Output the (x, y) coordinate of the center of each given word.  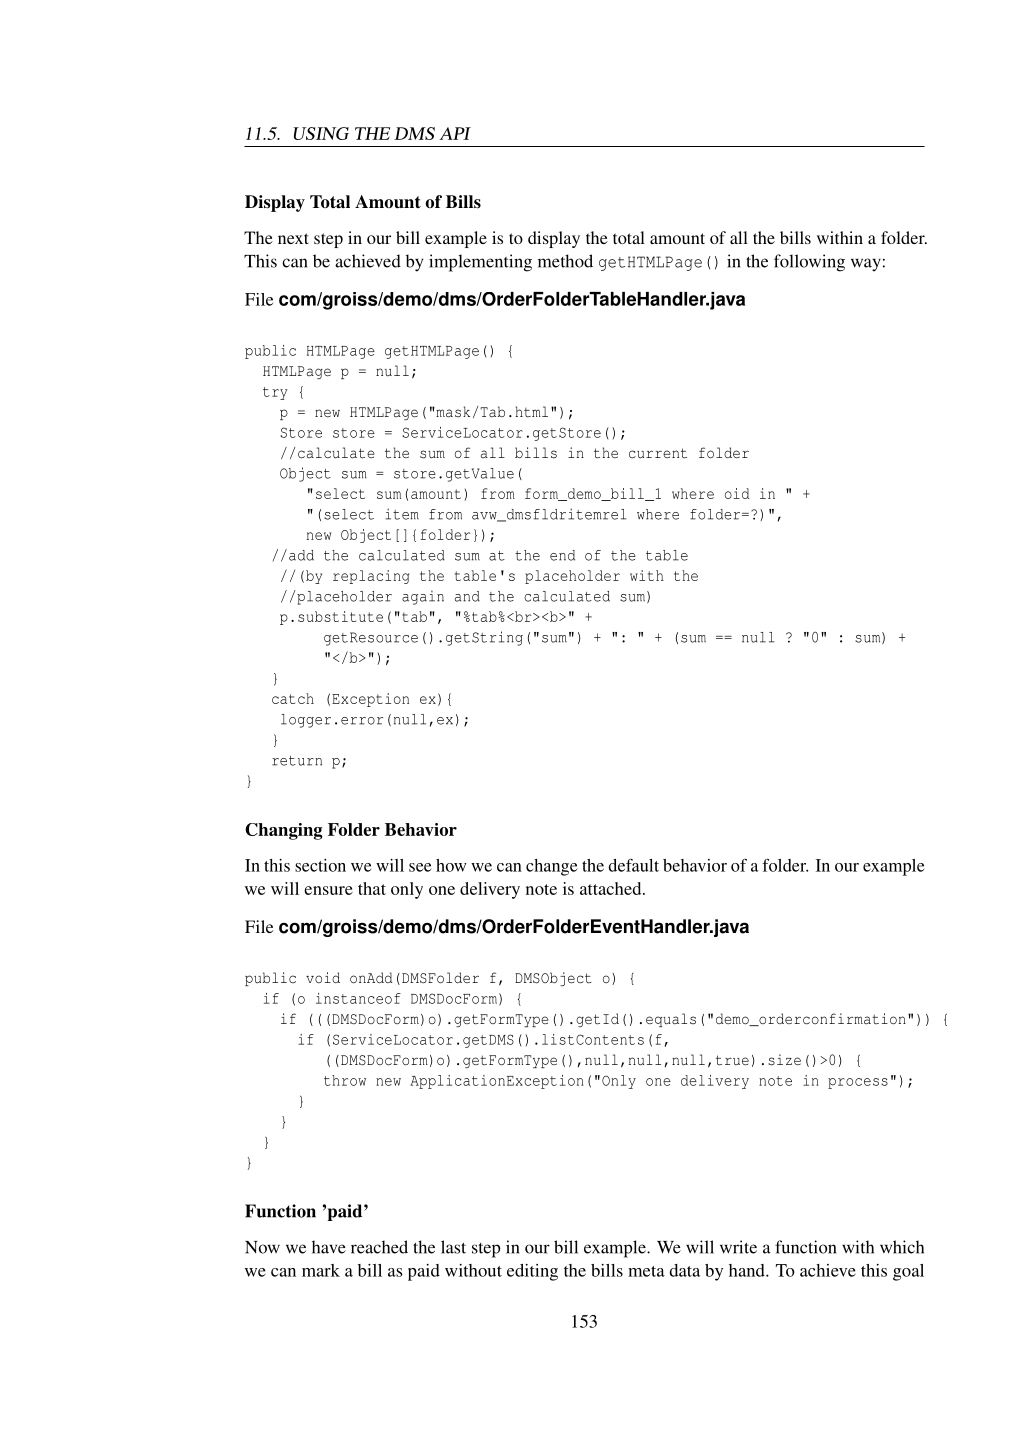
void (323, 977)
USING (321, 133)
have (329, 1247)
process (858, 1083)
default (633, 865)
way (866, 264)
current (658, 453)
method (565, 261)
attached (612, 888)
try (275, 393)
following (809, 263)
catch (293, 698)
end (562, 555)
